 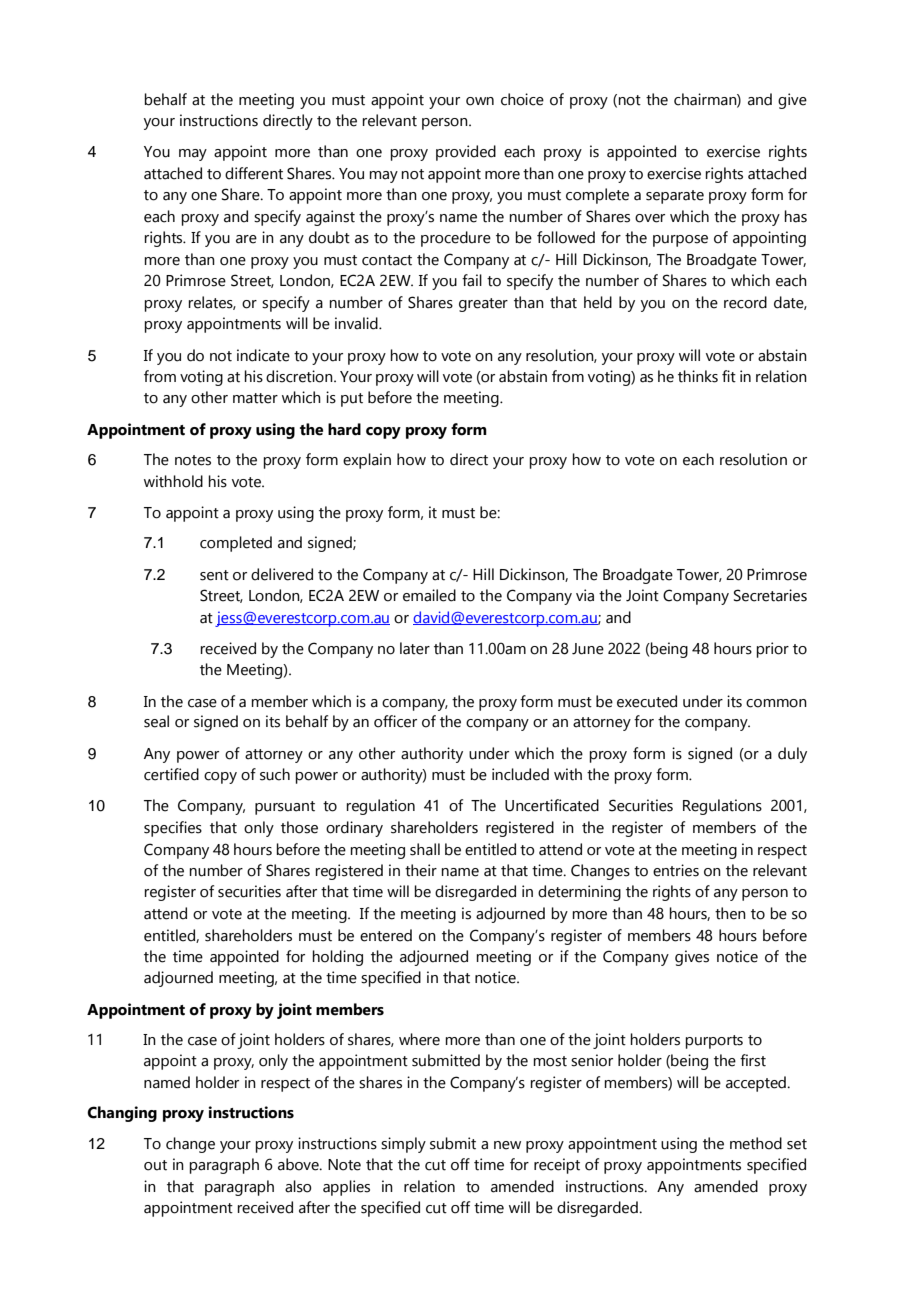 I want to click on greater, so click(x=483, y=305).
